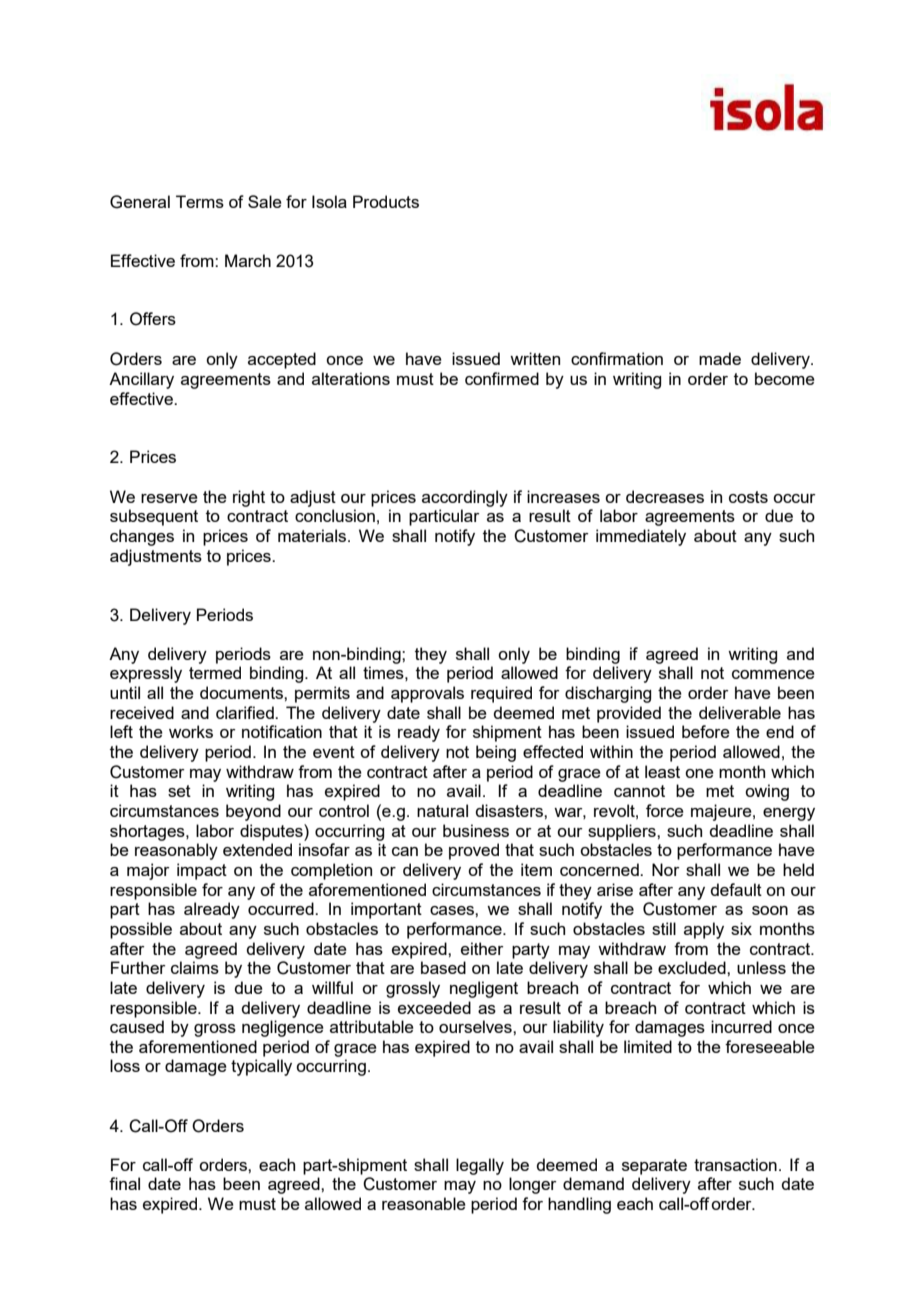 The image size is (924, 1307). Describe the element at coordinates (142, 537) in the document. I see `changes` at that location.
